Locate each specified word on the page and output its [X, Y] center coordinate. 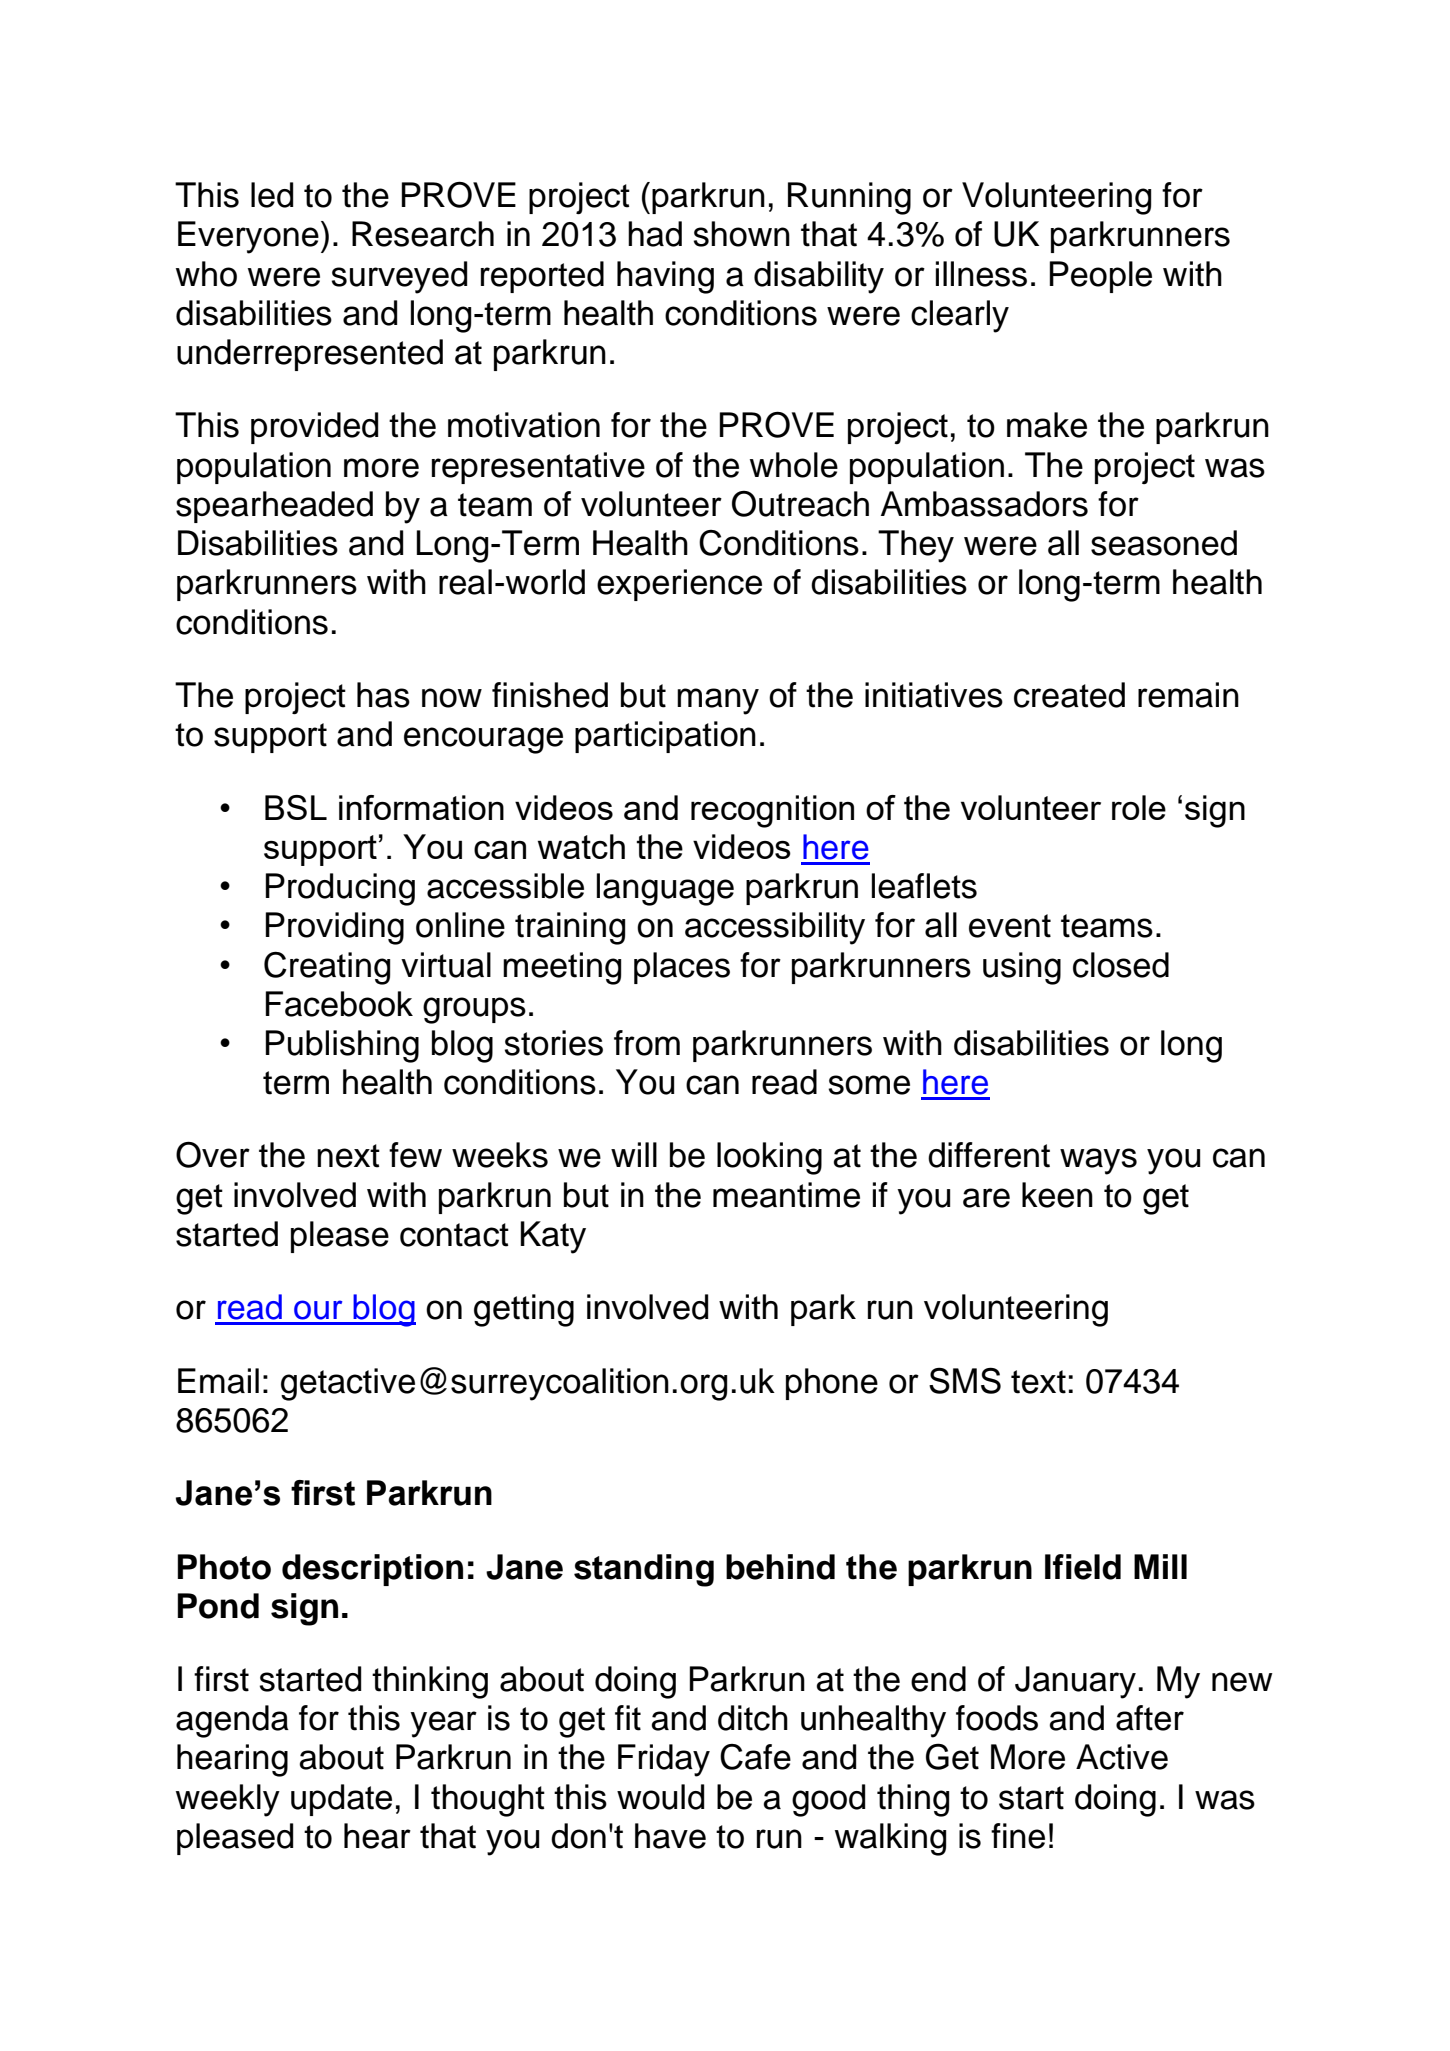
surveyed [399, 277]
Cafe [755, 1757]
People [1101, 277]
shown [741, 234]
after [1150, 1718]
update [341, 1800]
